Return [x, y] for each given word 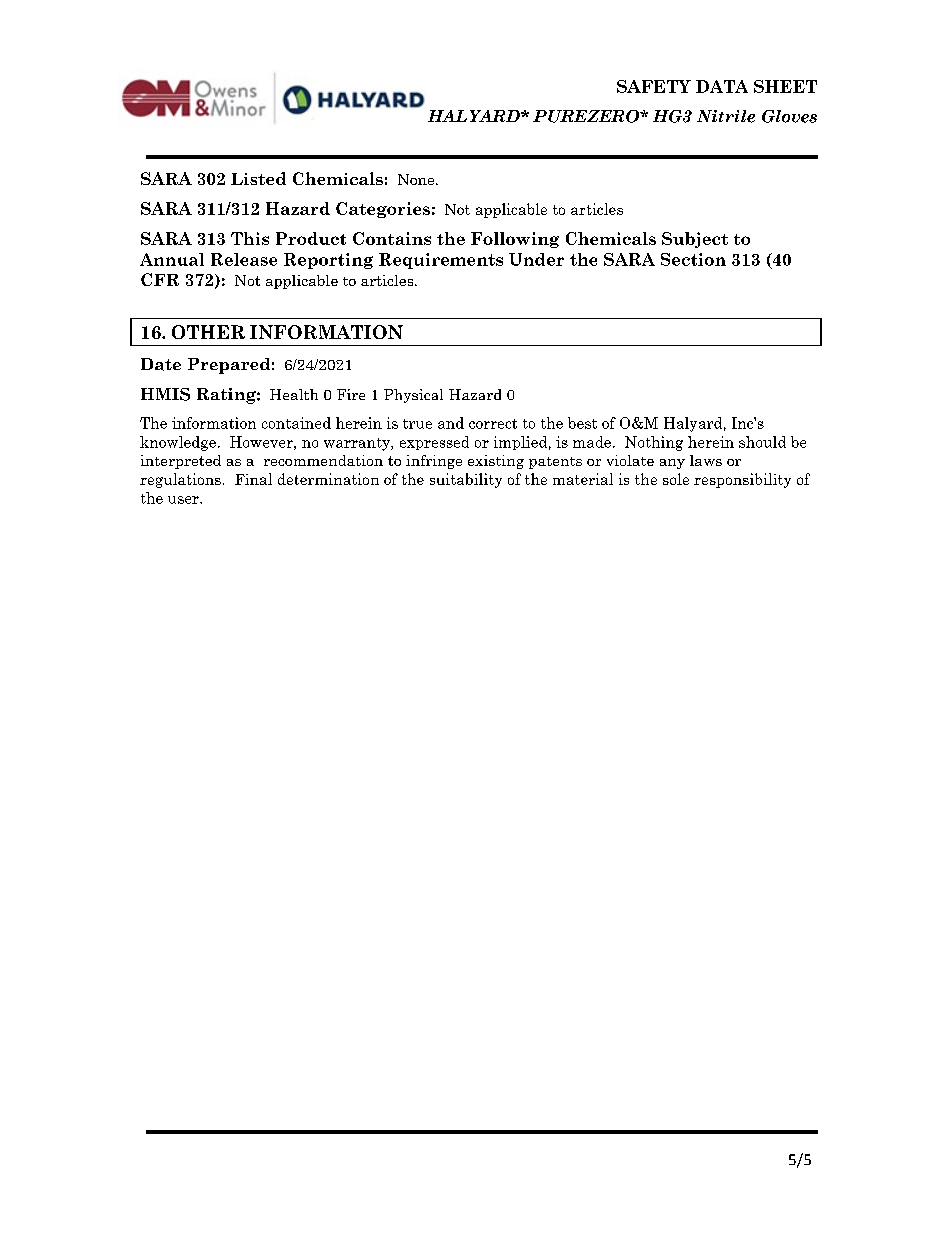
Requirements [441, 261]
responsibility [742, 480]
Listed [258, 178]
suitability [466, 480]
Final [253, 479]
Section [693, 259]
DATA [722, 86]
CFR [160, 279]
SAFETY [654, 86]
